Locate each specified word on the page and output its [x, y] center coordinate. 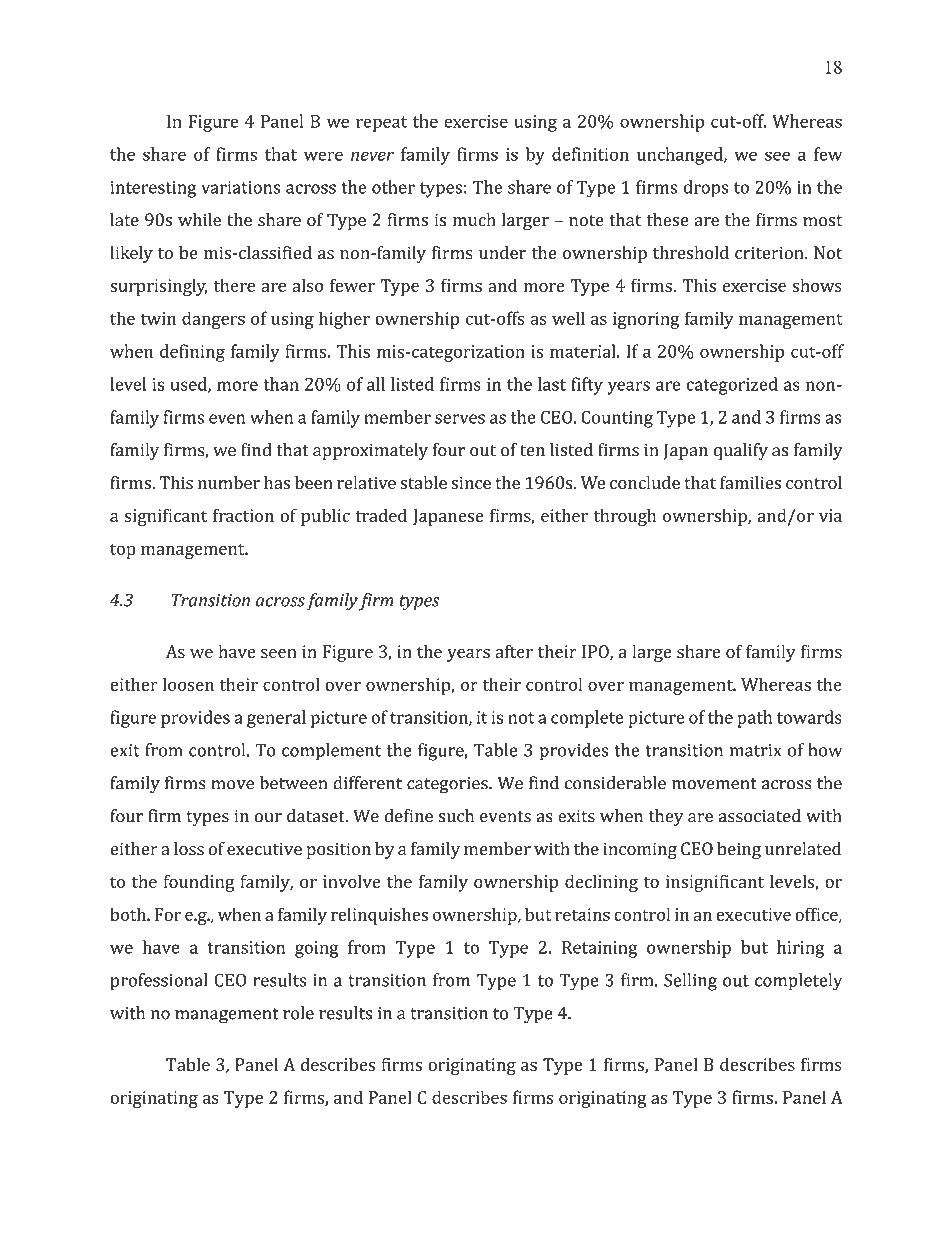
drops [706, 189]
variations [240, 187]
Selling [690, 982]
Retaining [599, 949]
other [393, 187]
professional [159, 982]
